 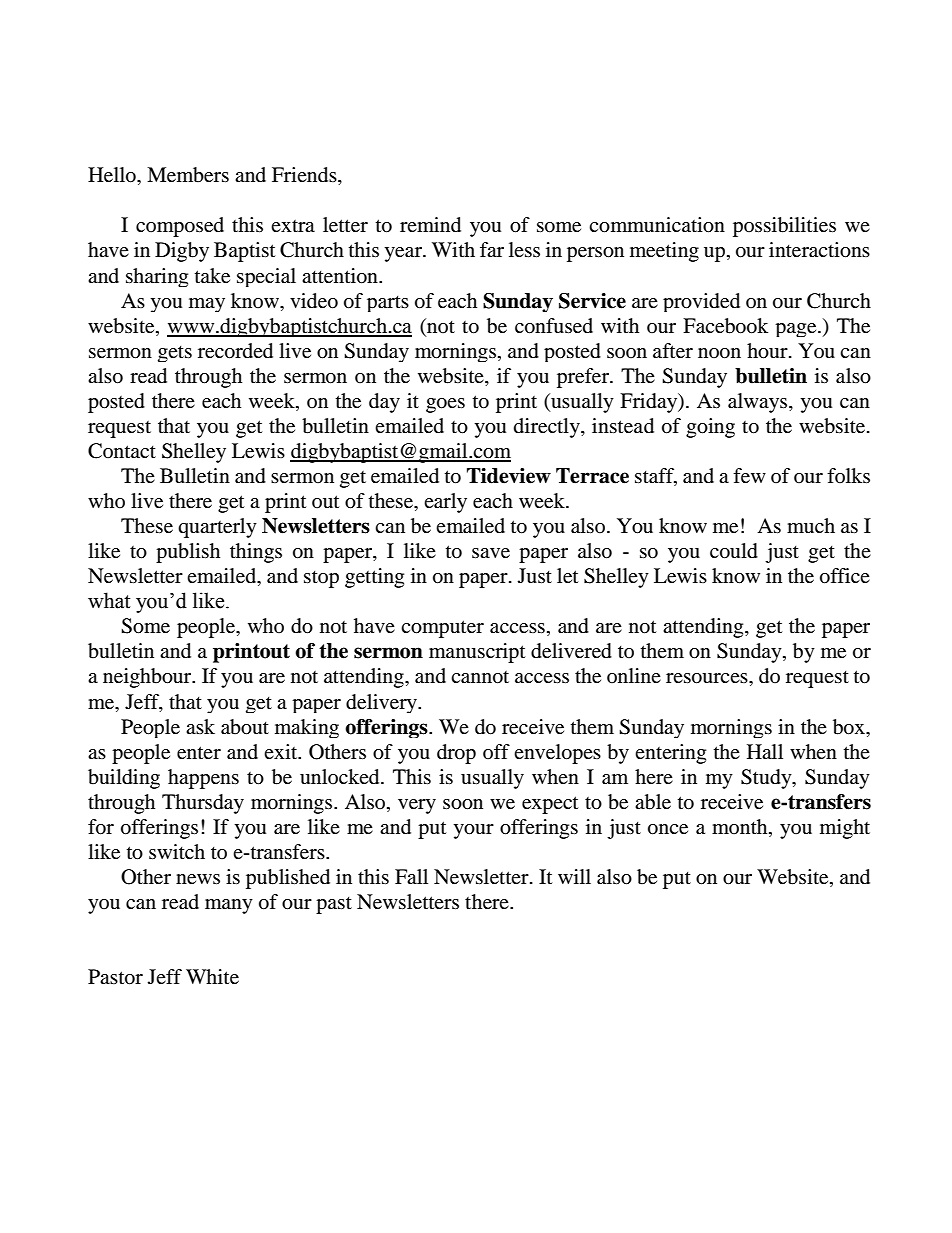 I want to click on remind, so click(x=430, y=225).
